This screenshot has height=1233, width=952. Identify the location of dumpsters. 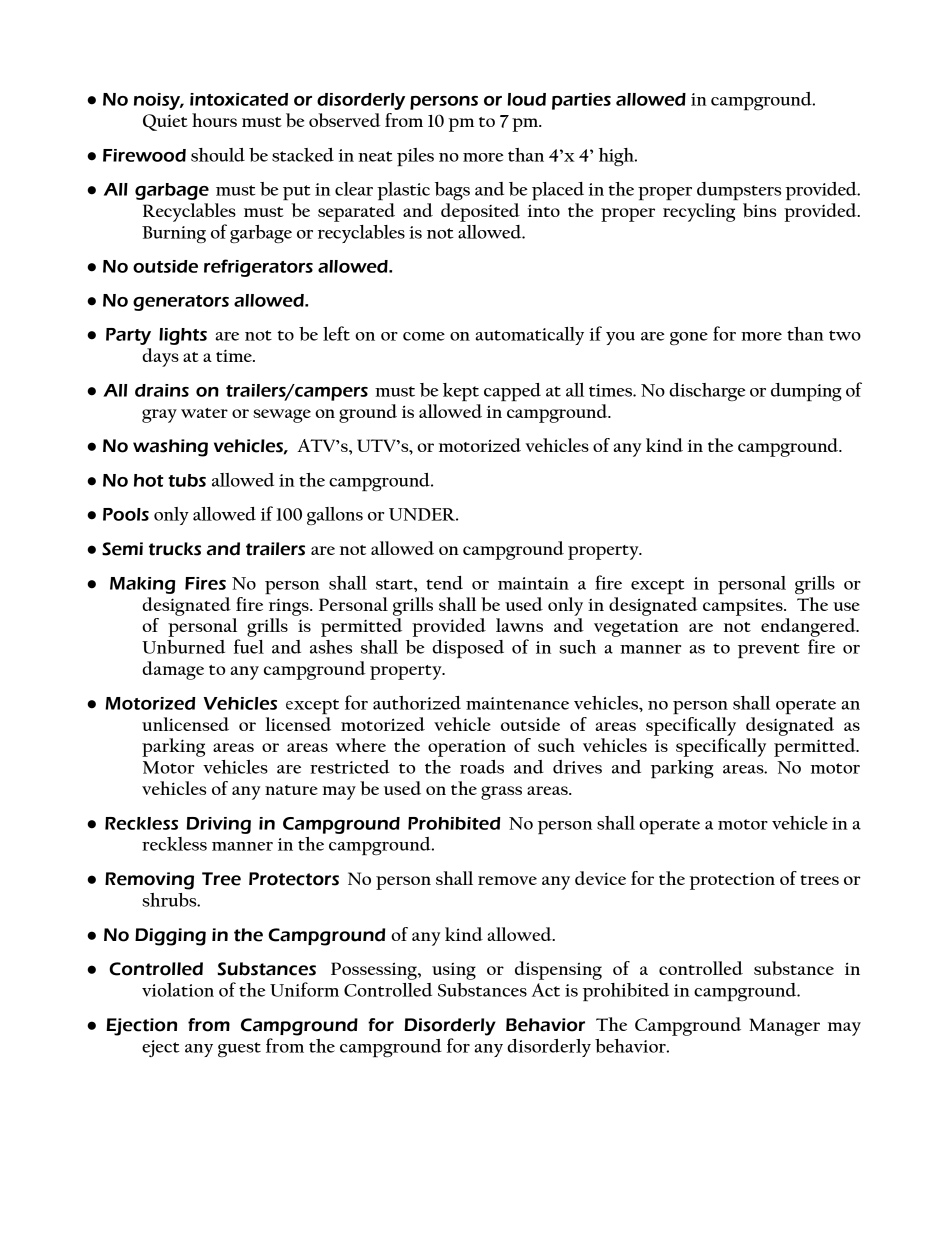
(739, 191).
